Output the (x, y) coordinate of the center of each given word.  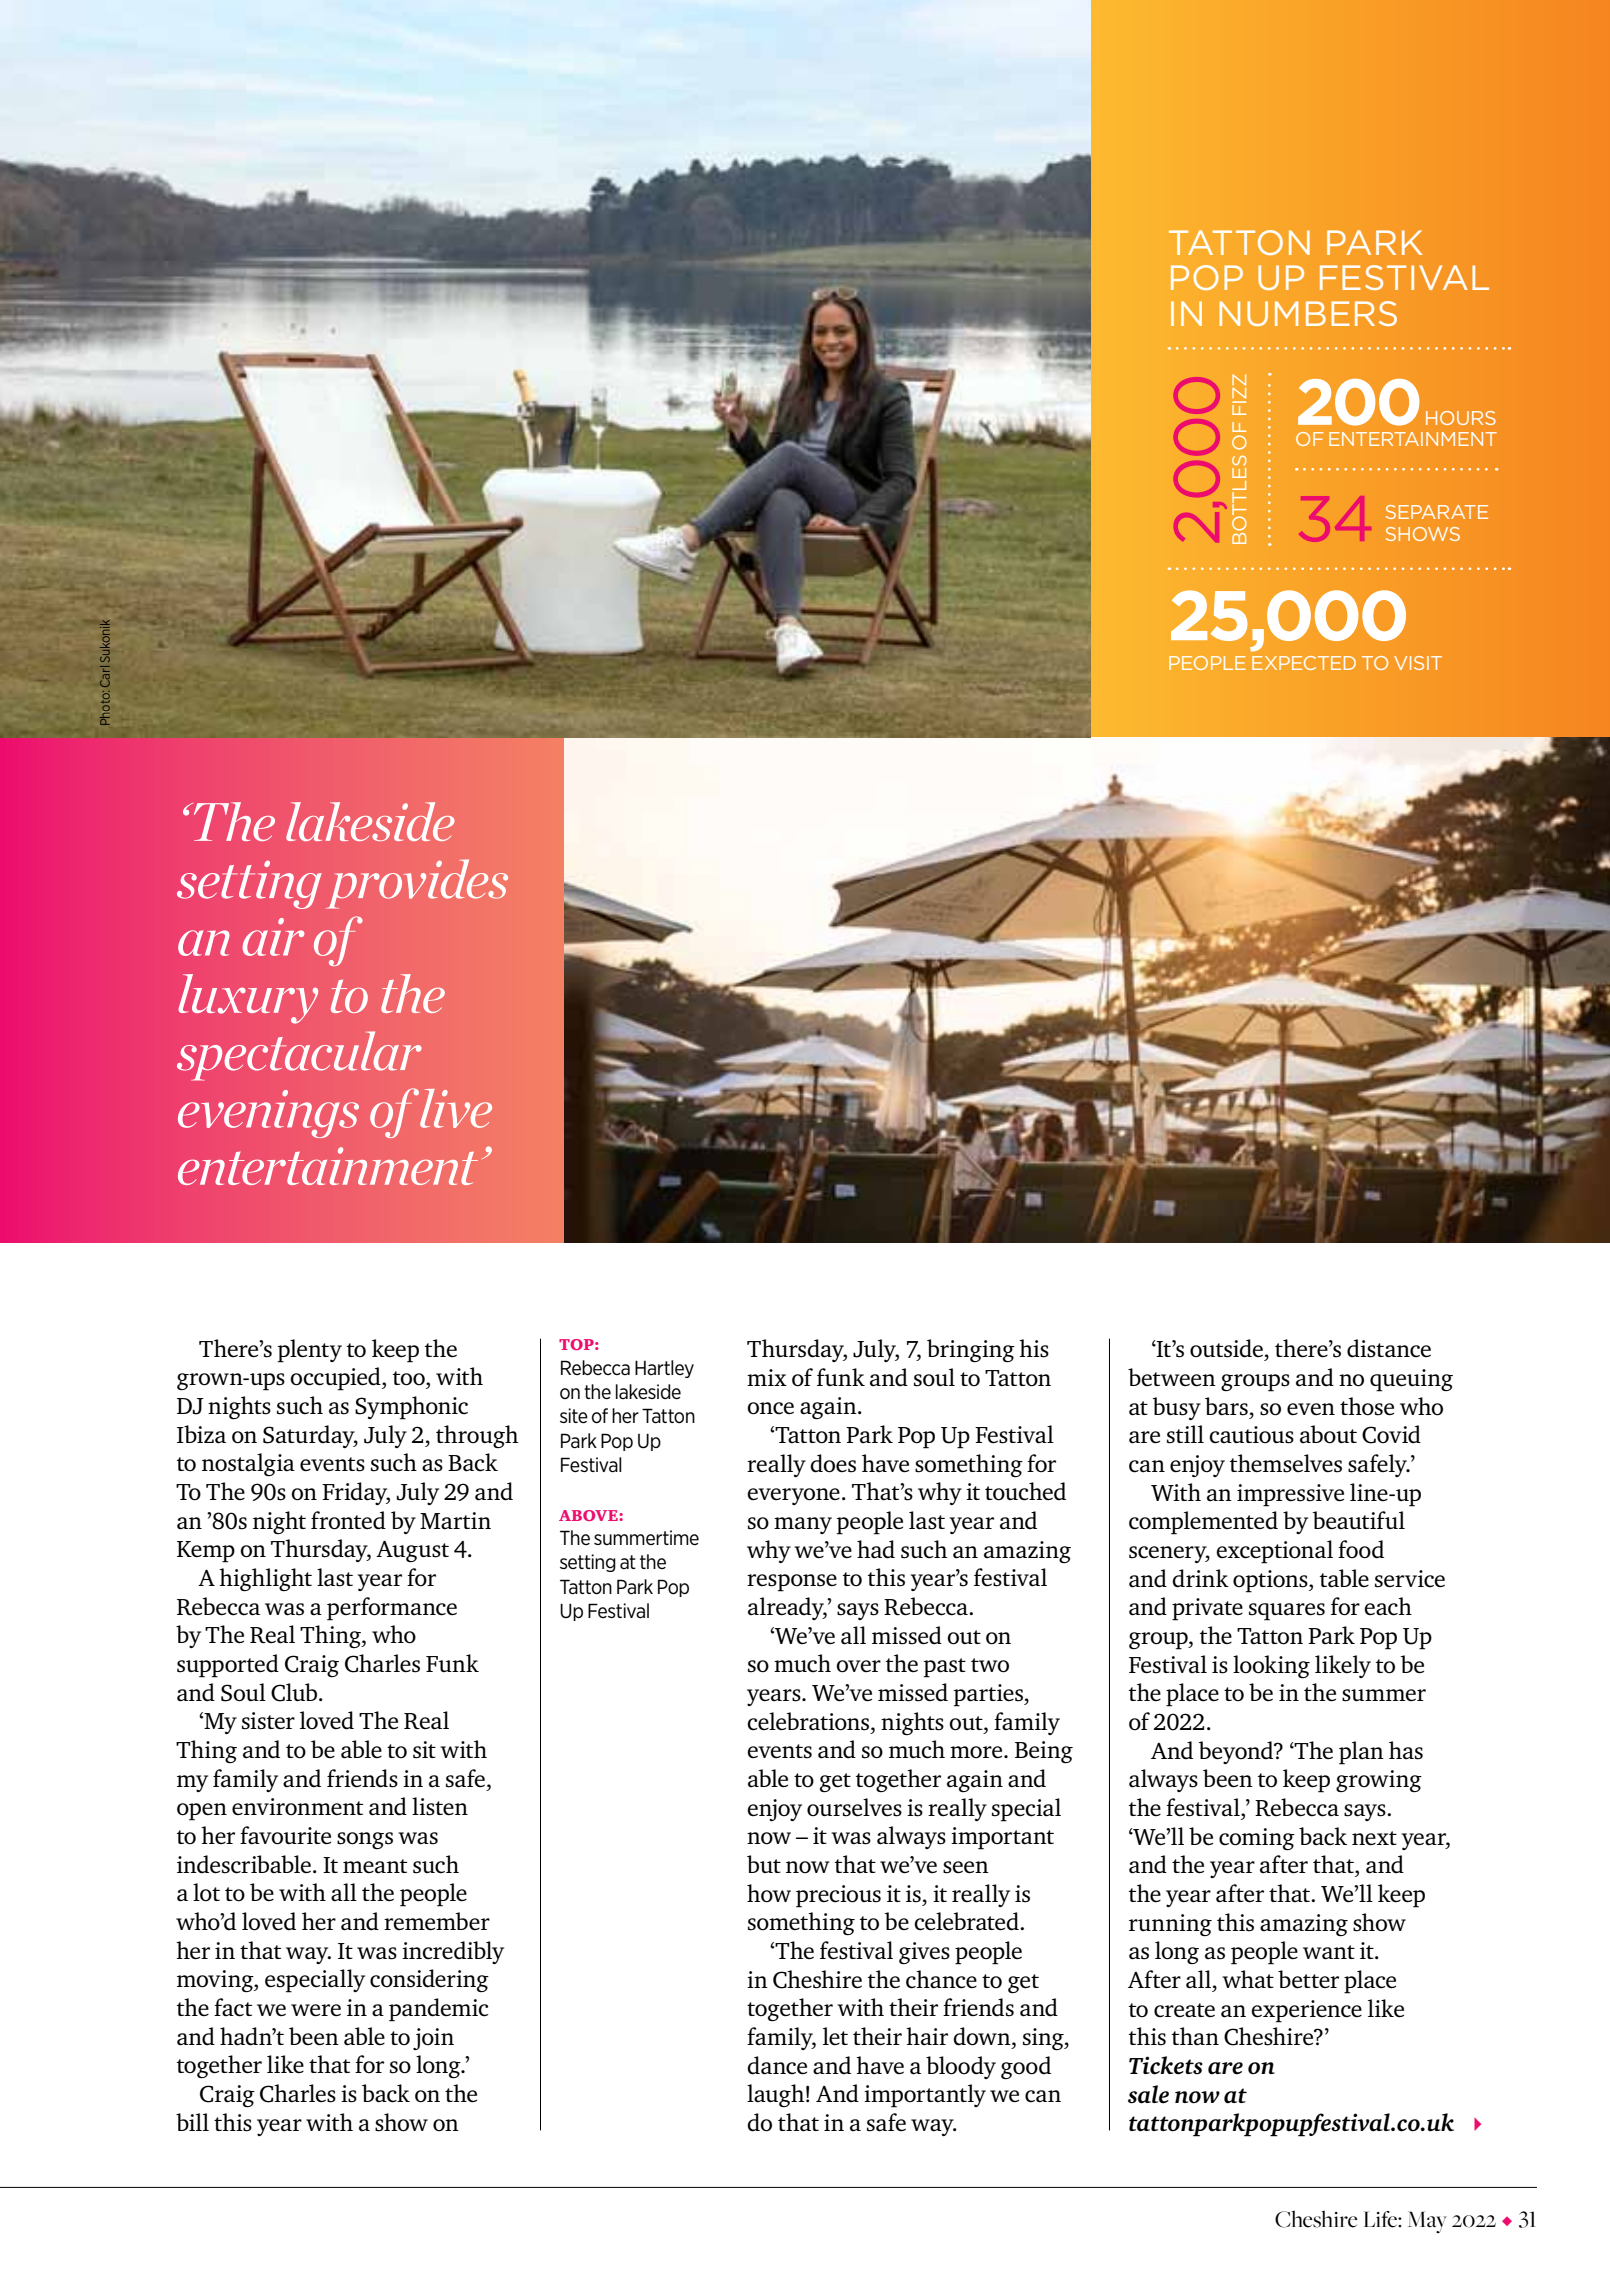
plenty (309, 1351)
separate (1437, 512)
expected (1304, 663)
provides (417, 884)
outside (1226, 1348)
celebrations (809, 1721)
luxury (248, 999)
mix (767, 1377)
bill (192, 2122)
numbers (1308, 313)
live (456, 1108)
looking (1271, 1666)
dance (777, 2065)
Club (295, 1692)
